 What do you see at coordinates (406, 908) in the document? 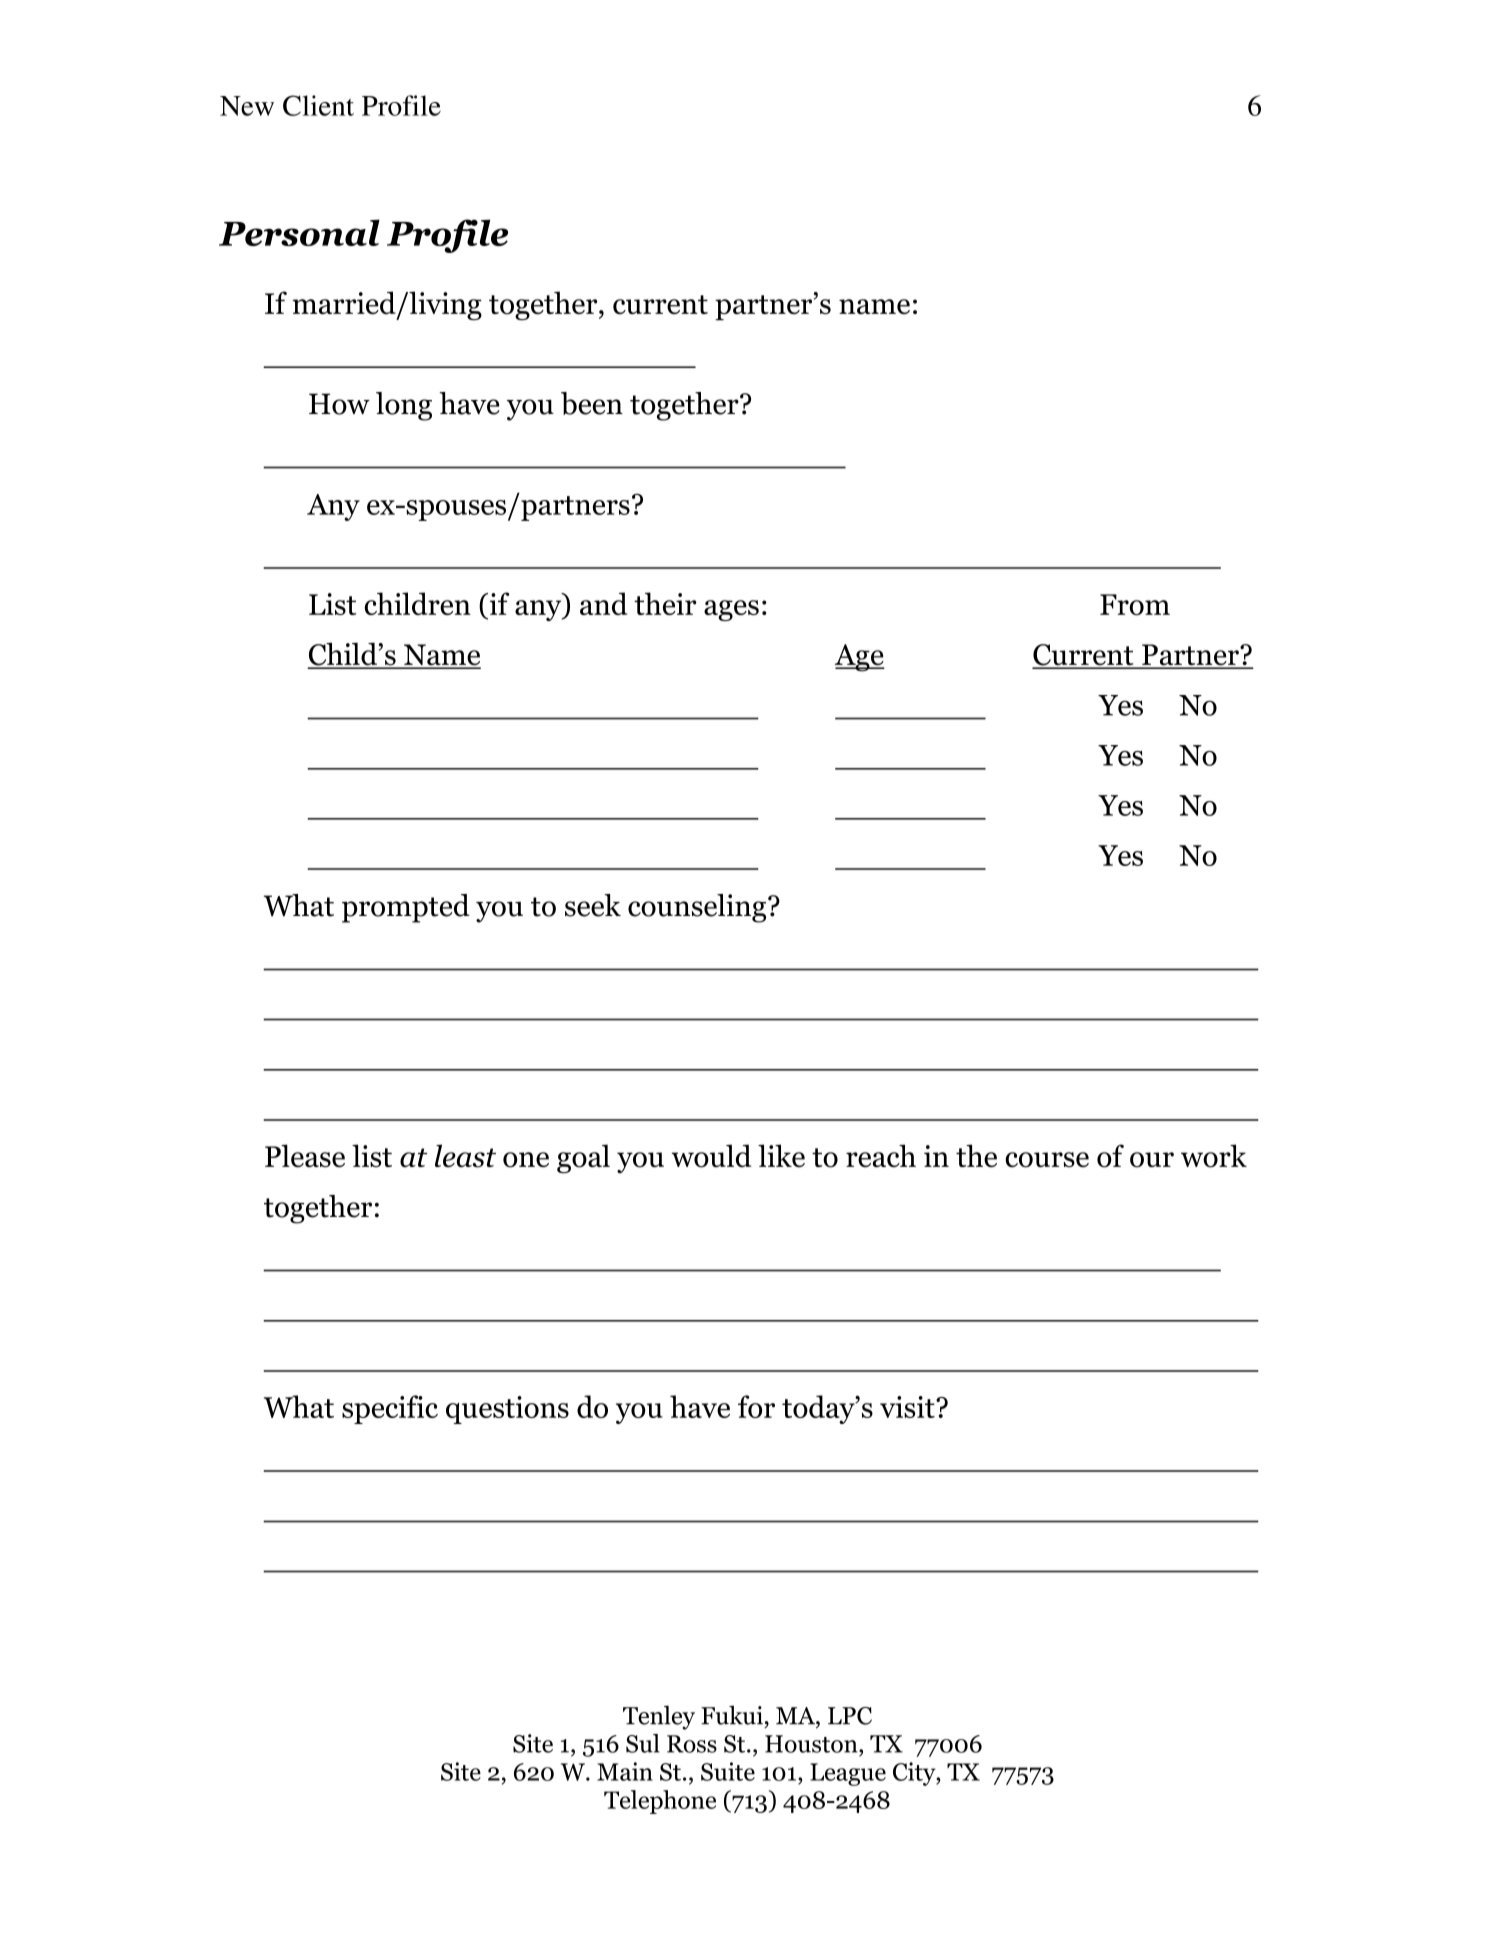
I see `prompted` at bounding box center [406, 908].
